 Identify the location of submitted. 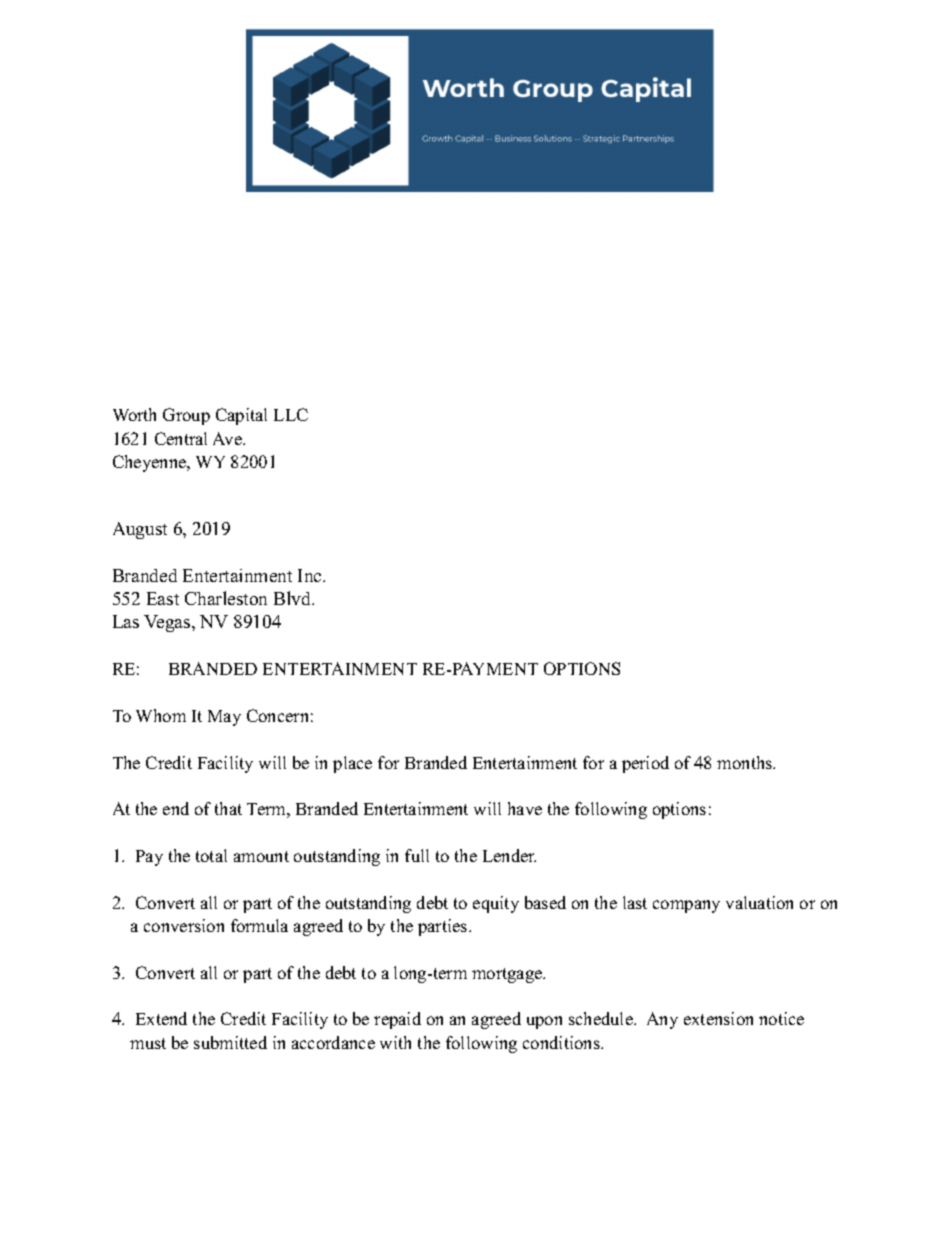
(230, 1042).
